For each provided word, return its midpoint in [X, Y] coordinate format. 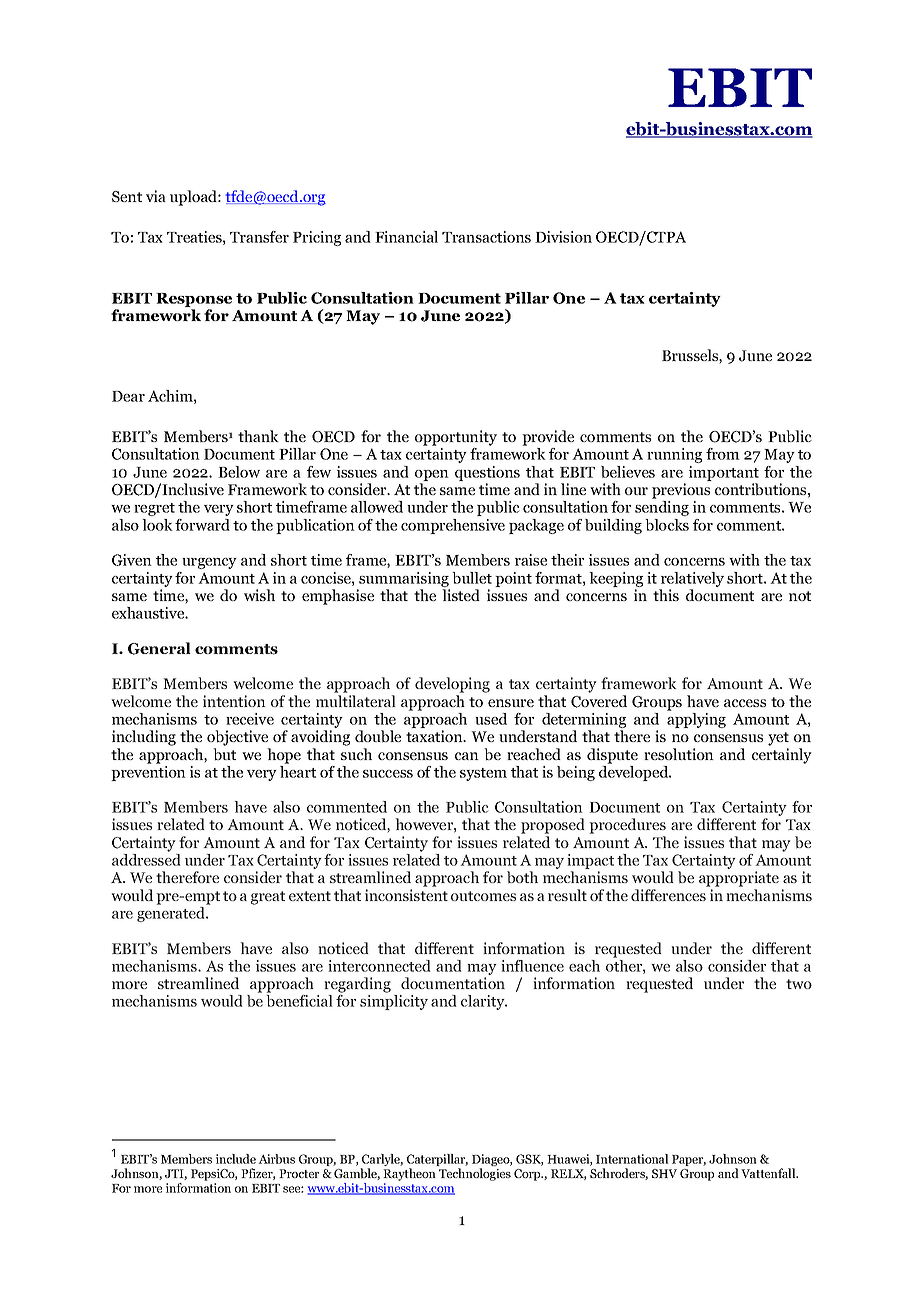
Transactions [486, 237]
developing [452, 685]
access [745, 703]
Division [563, 237]
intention [234, 701]
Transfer [259, 237]
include [236, 1159]
